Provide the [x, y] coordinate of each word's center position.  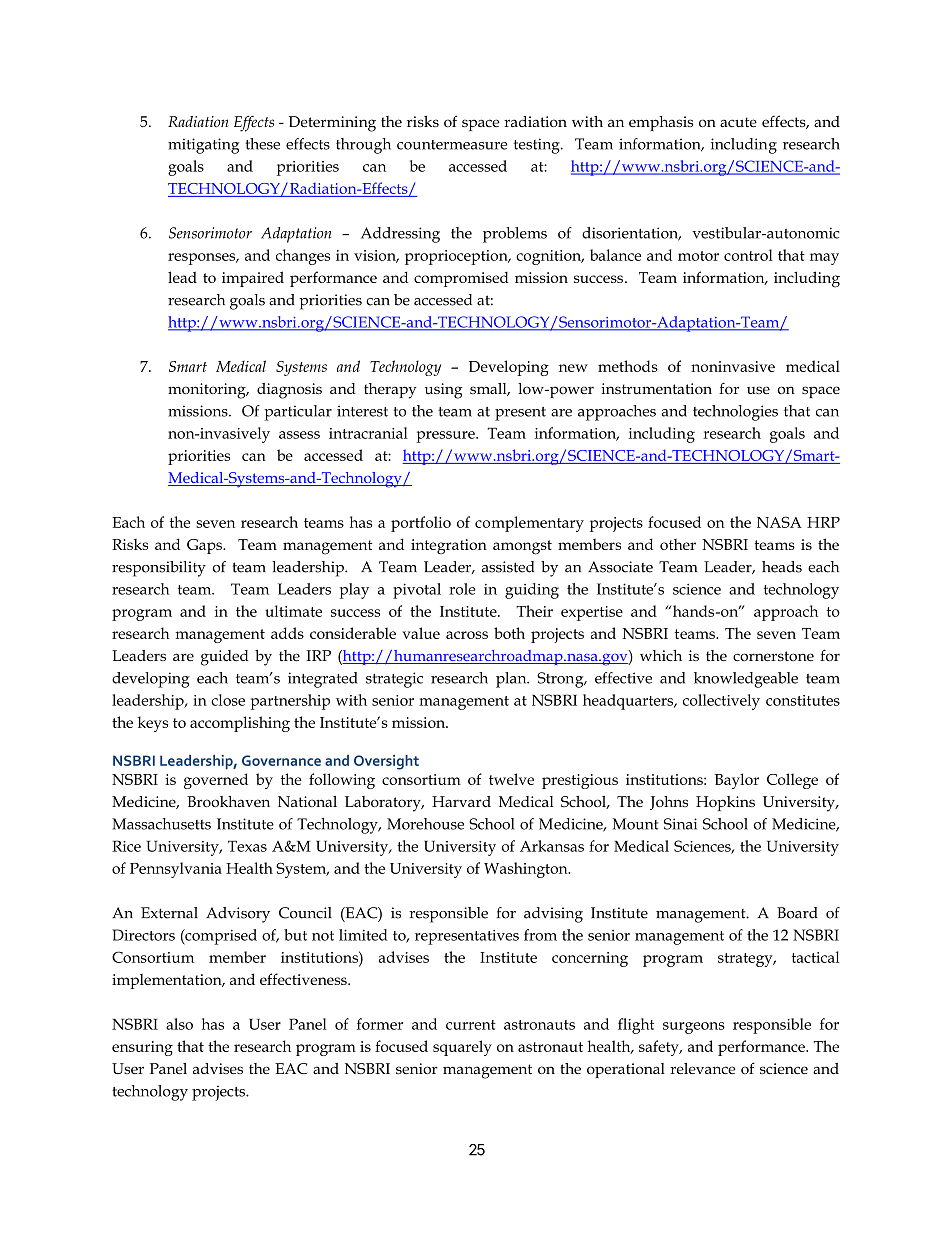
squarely [462, 1048]
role [462, 589]
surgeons [694, 1028]
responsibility [159, 569]
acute [738, 122]
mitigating [203, 146]
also [179, 1024]
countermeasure [452, 145]
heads [782, 567]
